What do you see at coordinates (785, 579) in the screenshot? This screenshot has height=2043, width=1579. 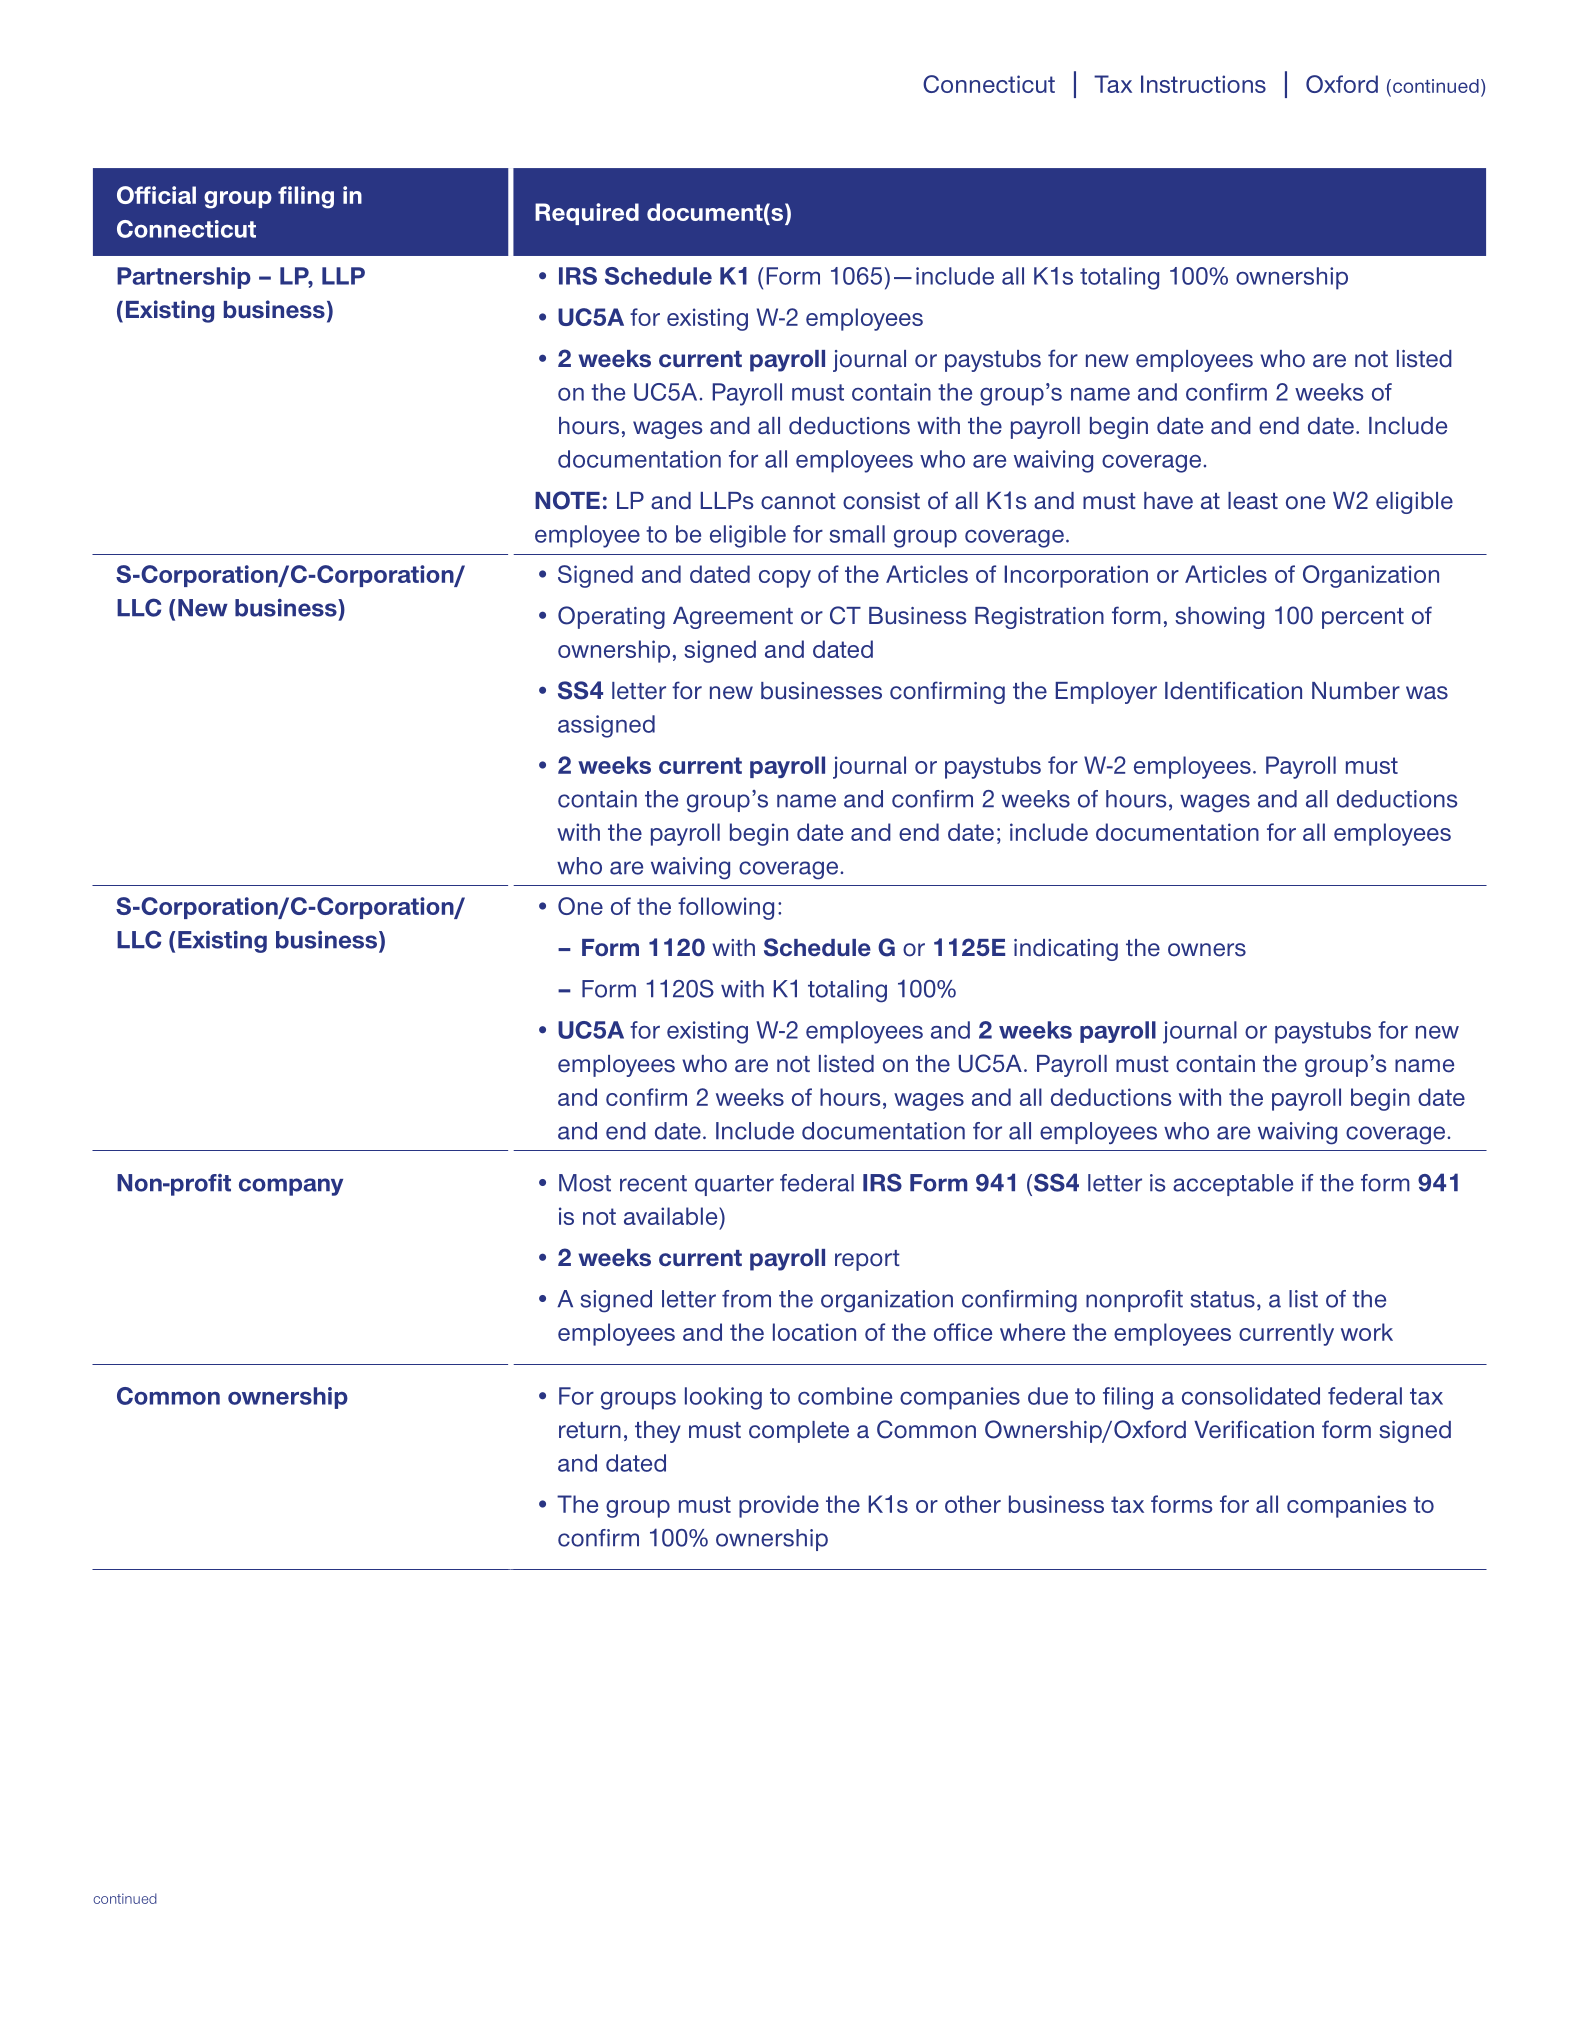 I see `copy` at bounding box center [785, 579].
